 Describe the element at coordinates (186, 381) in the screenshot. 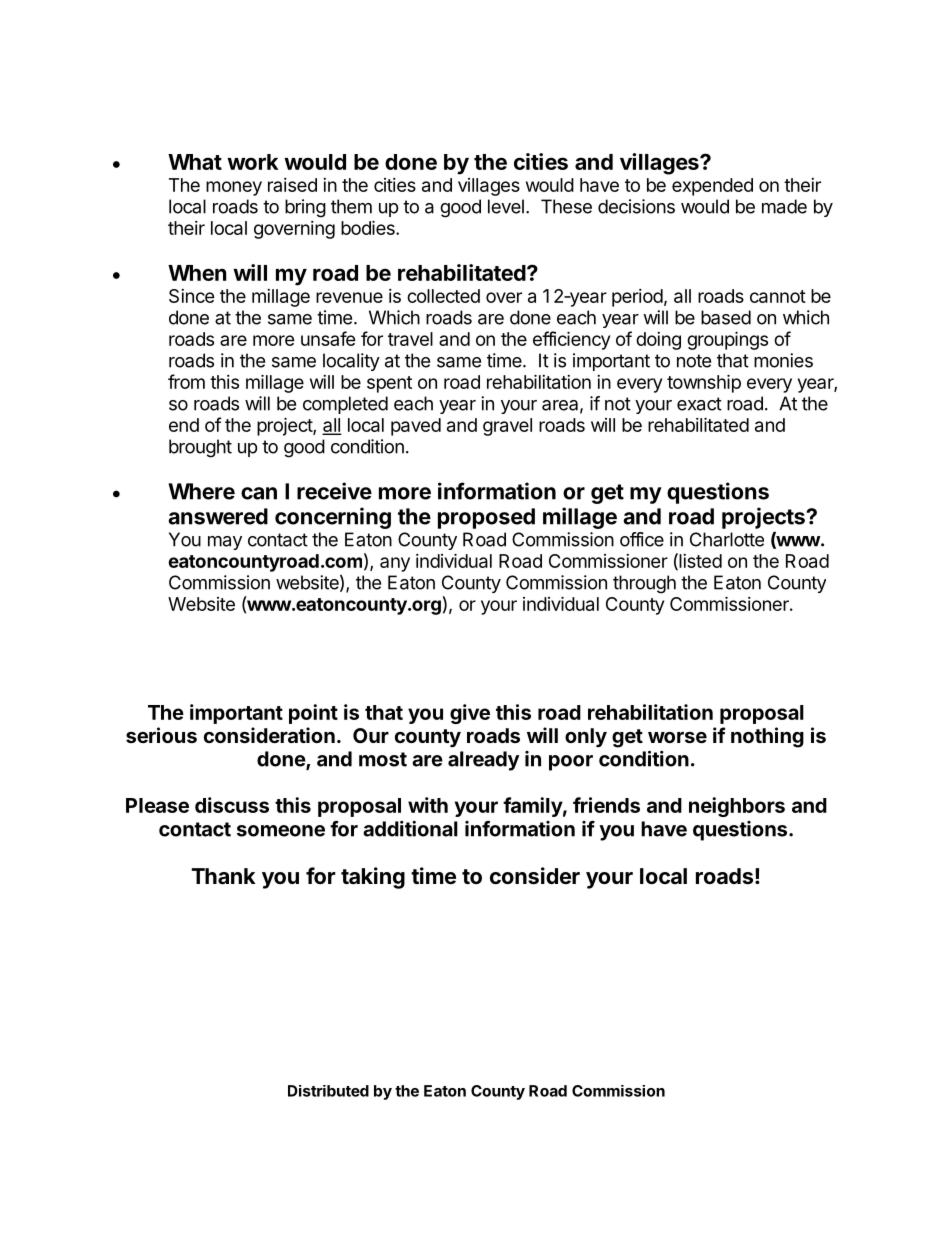

I see `from` at that location.
